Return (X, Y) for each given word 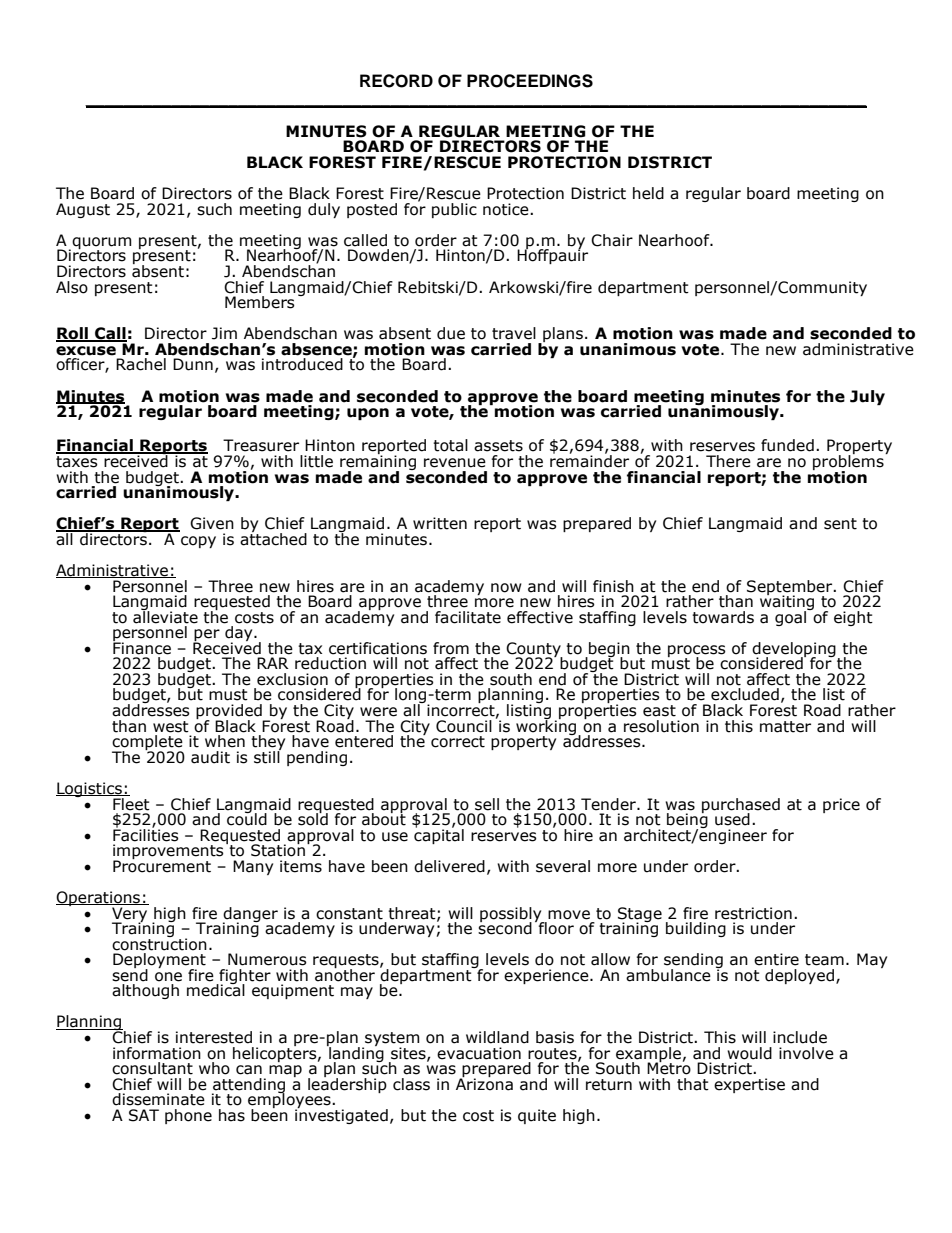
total (450, 445)
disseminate (158, 1099)
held (648, 193)
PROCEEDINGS (530, 81)
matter (785, 727)
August (83, 210)
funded (787, 445)
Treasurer (261, 445)
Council (464, 726)
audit (210, 757)
